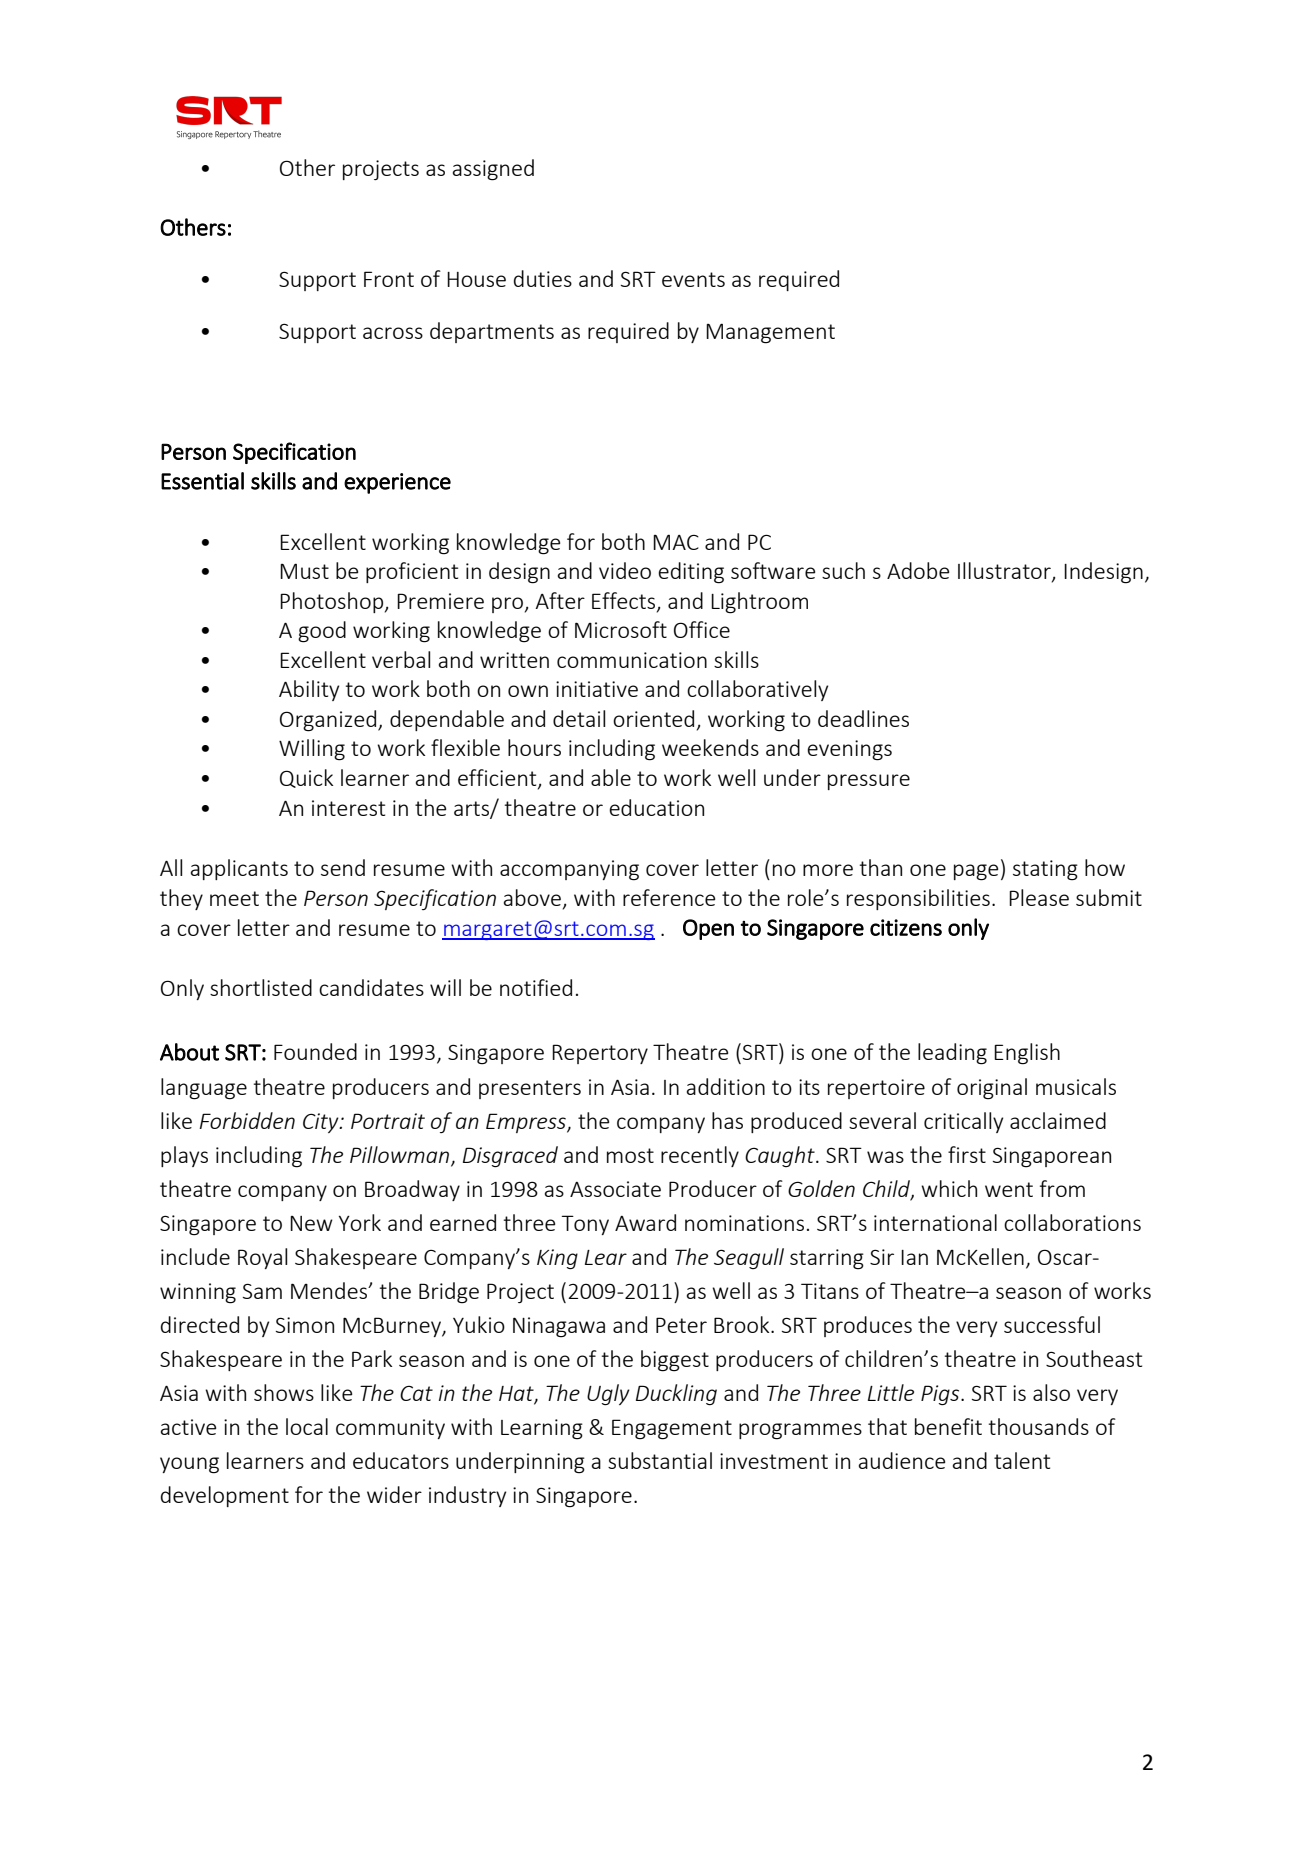 The image size is (1311, 1855). I want to click on Founded, so click(315, 1051).
